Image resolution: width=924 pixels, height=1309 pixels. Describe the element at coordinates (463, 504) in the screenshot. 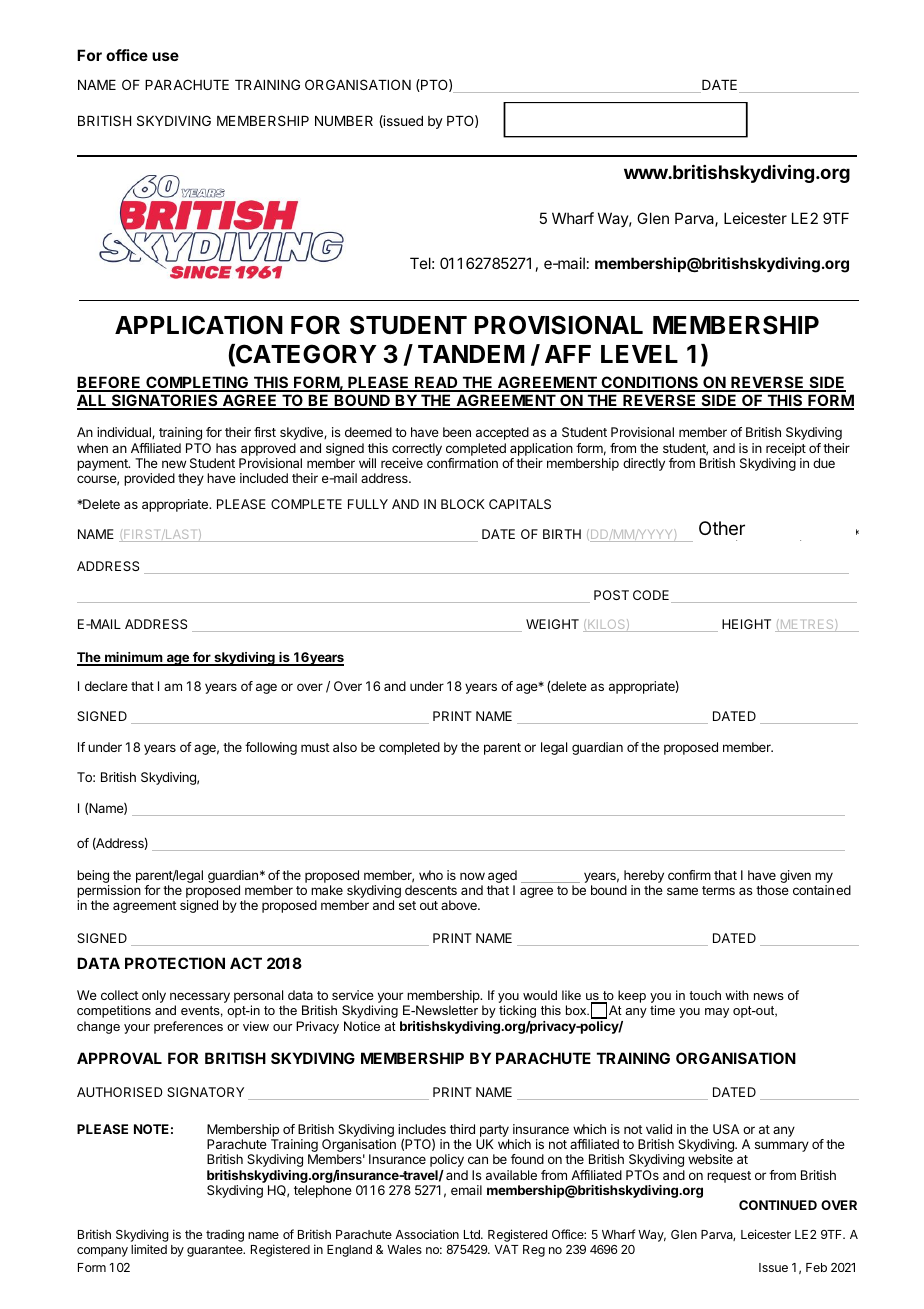

I see `BLOCK` at that location.
